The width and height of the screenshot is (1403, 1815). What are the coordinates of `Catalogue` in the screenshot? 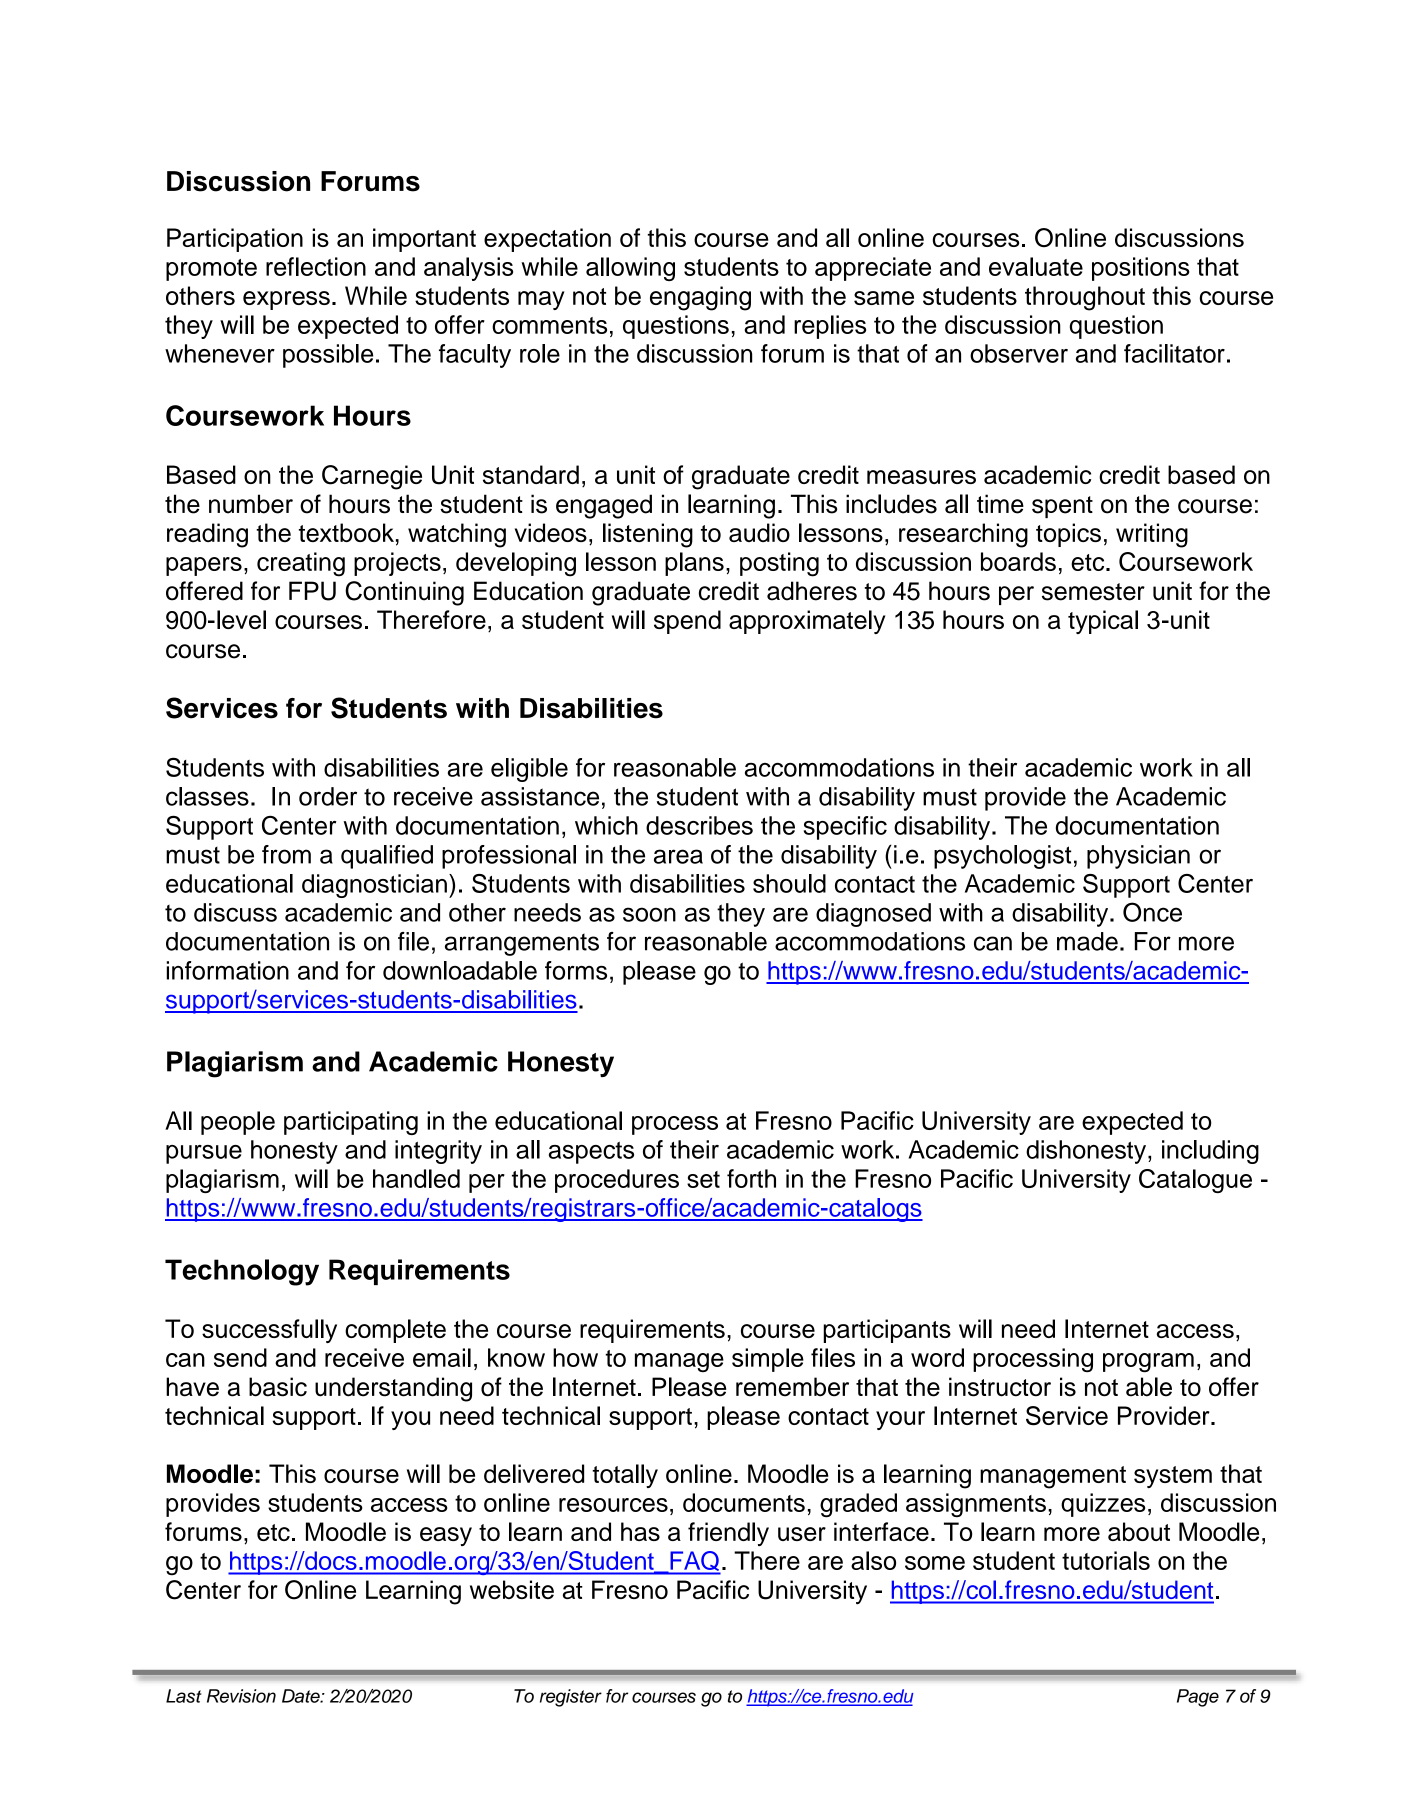 It's located at (1195, 1181).
